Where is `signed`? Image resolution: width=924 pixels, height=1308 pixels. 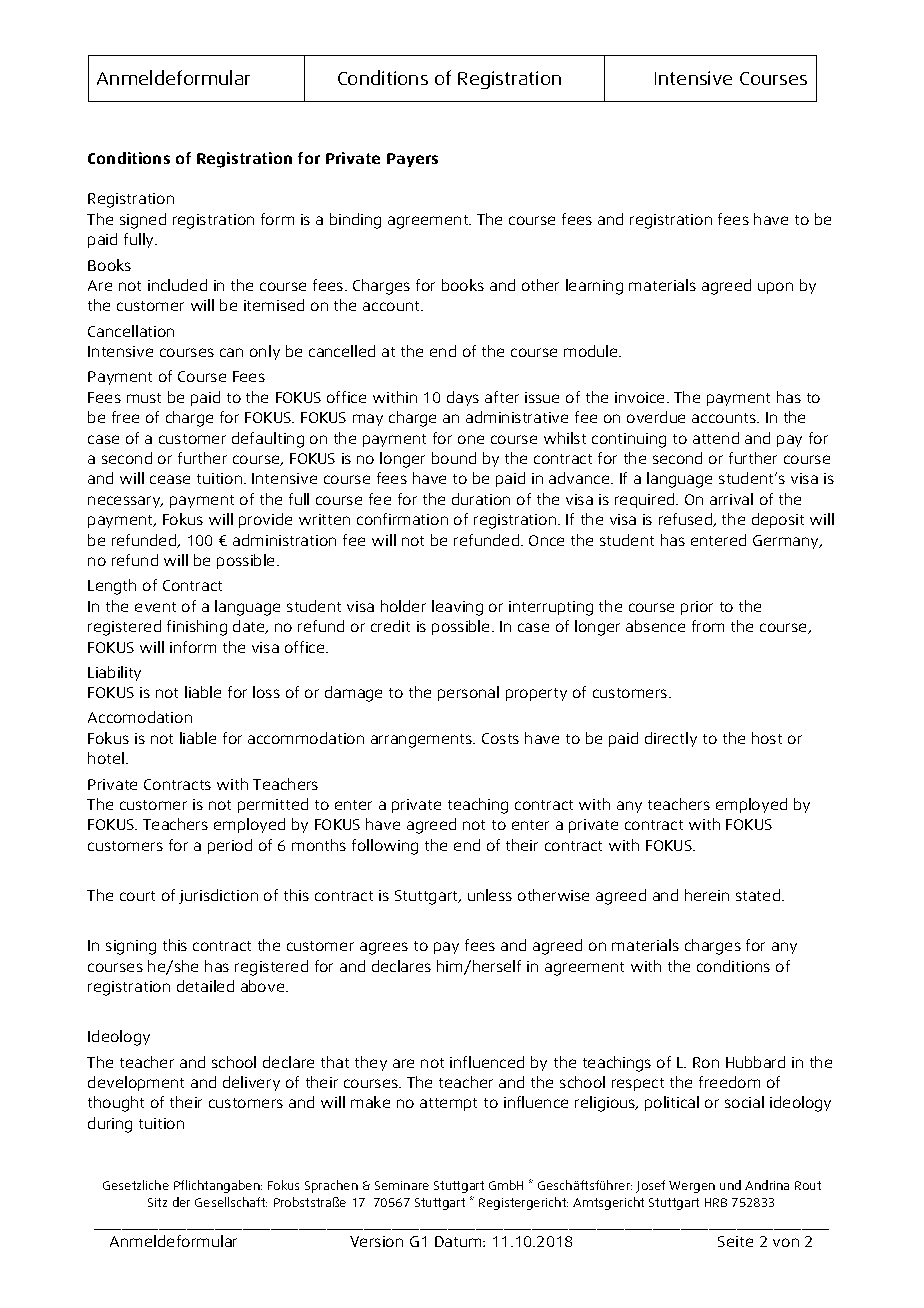 signed is located at coordinates (143, 221).
